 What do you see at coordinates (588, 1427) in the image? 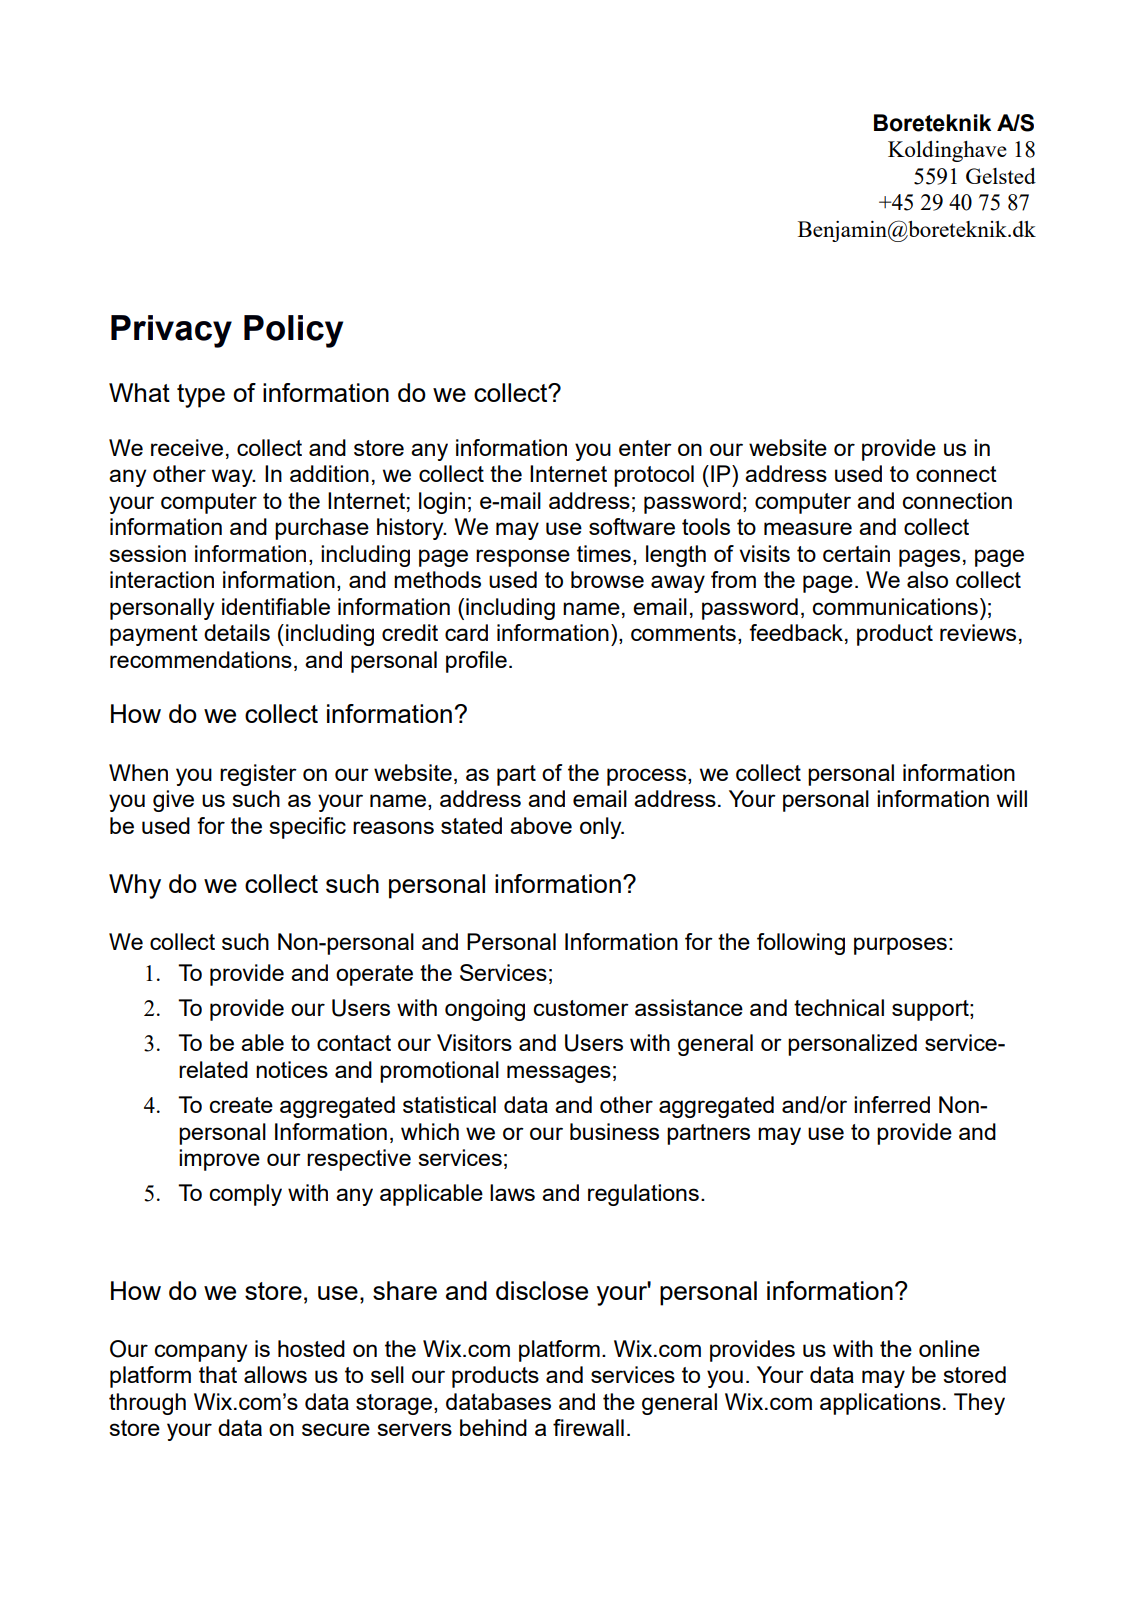
I see `firewall` at bounding box center [588, 1427].
